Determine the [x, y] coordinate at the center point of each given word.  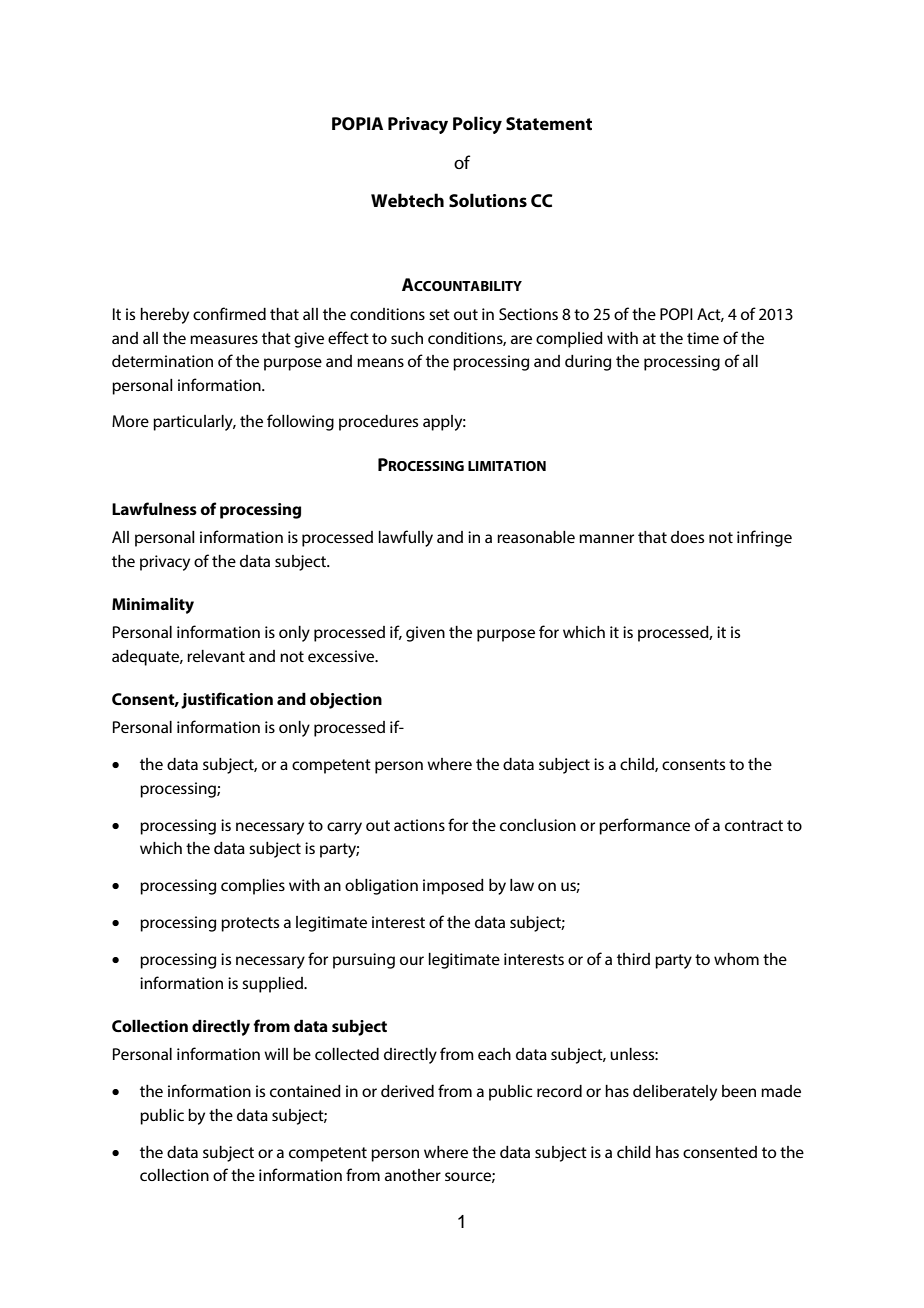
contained [305, 1091]
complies [253, 887]
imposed [453, 887]
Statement [549, 123]
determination [162, 361]
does [687, 537]
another [413, 1175]
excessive [342, 656]
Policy [477, 125]
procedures [378, 423]
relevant [216, 656]
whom [736, 959]
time [703, 338]
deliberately [675, 1093]
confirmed [229, 313]
